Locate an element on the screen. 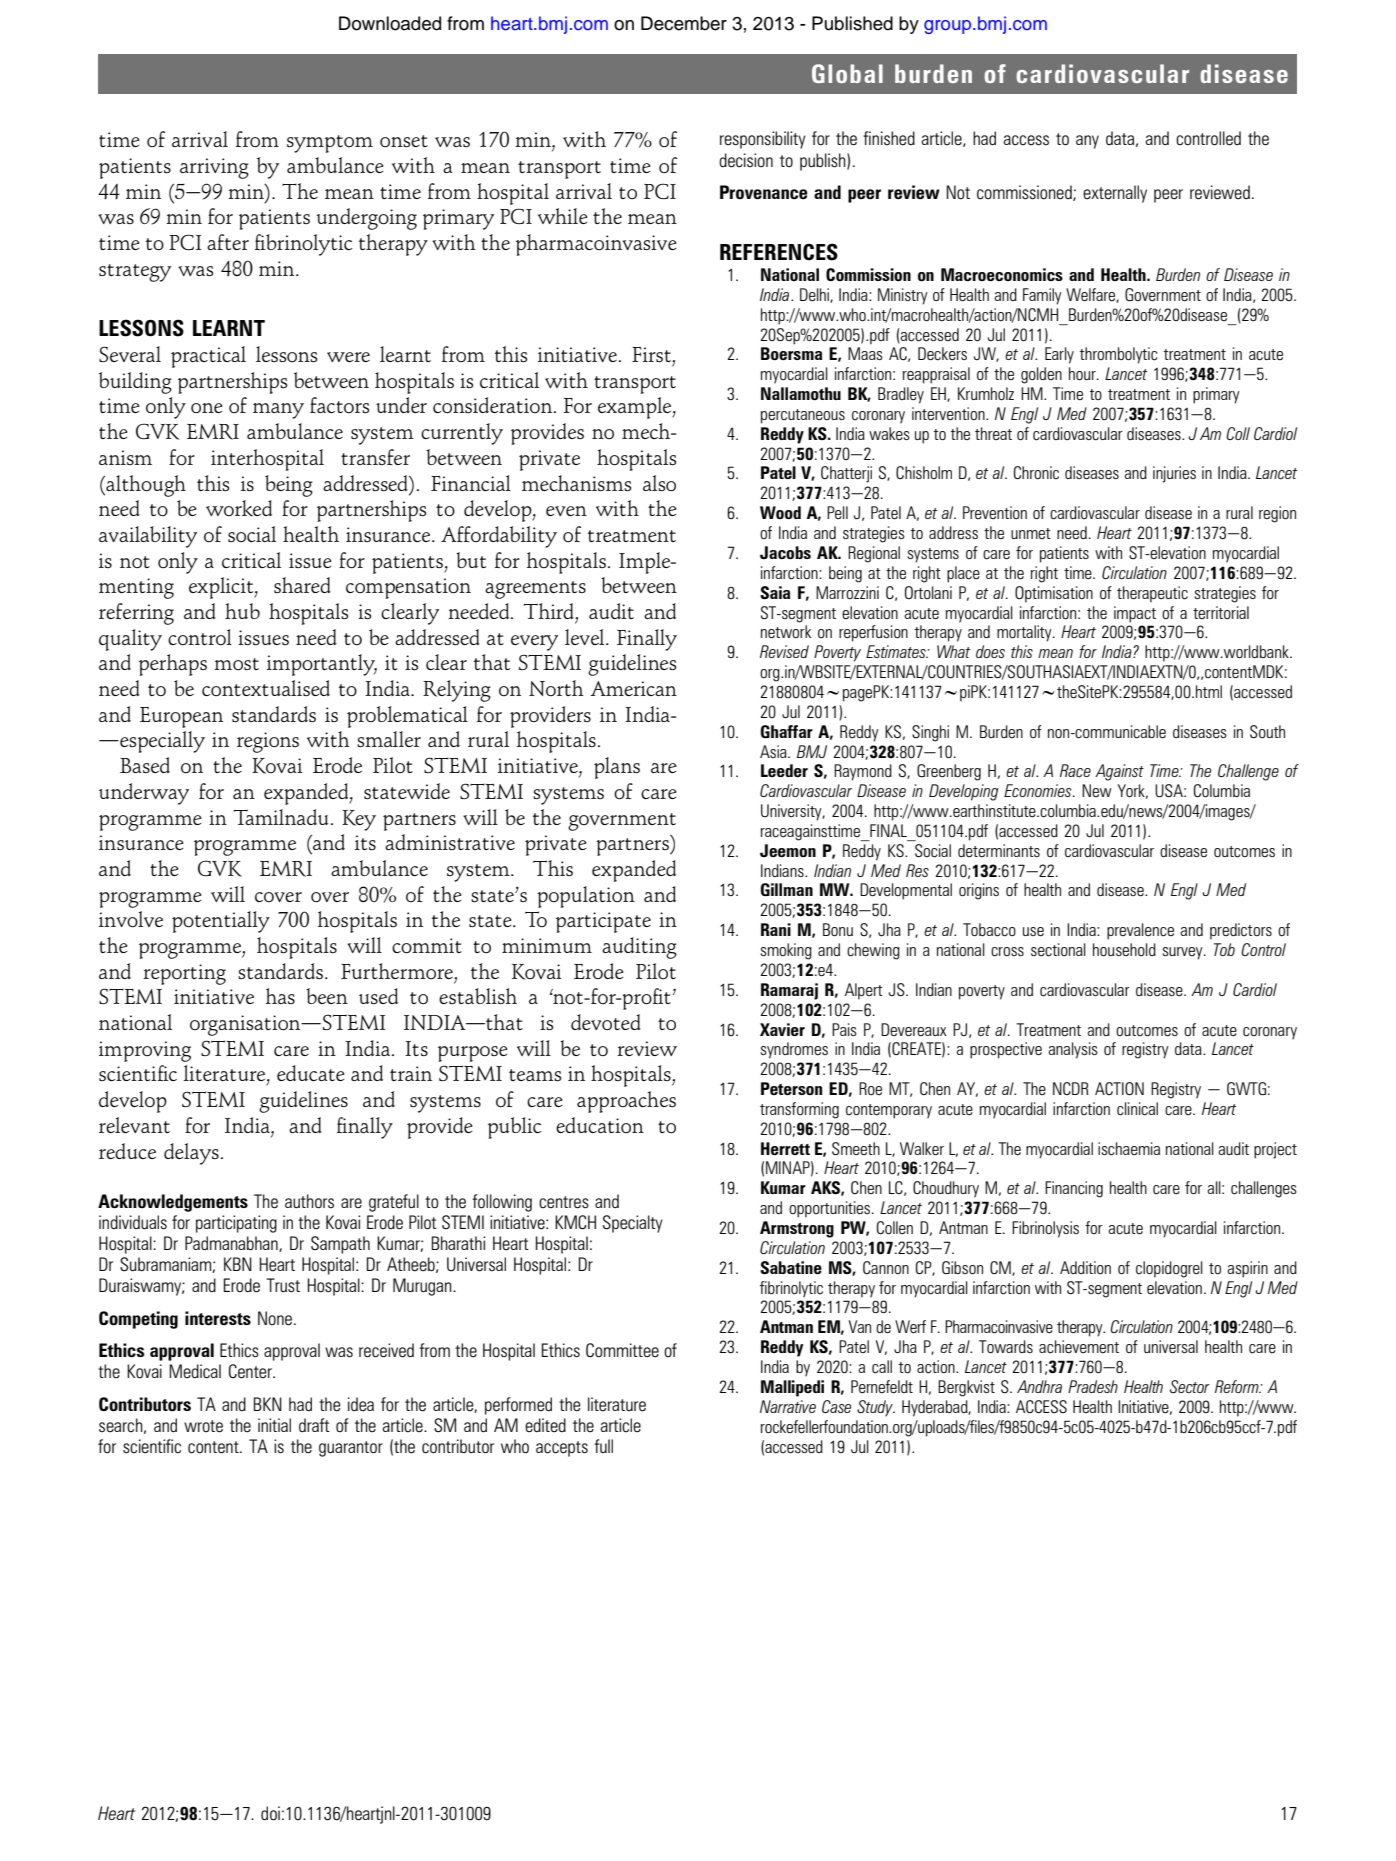 This screenshot has width=1396, height=1861. Narrative is located at coordinates (788, 1406).
